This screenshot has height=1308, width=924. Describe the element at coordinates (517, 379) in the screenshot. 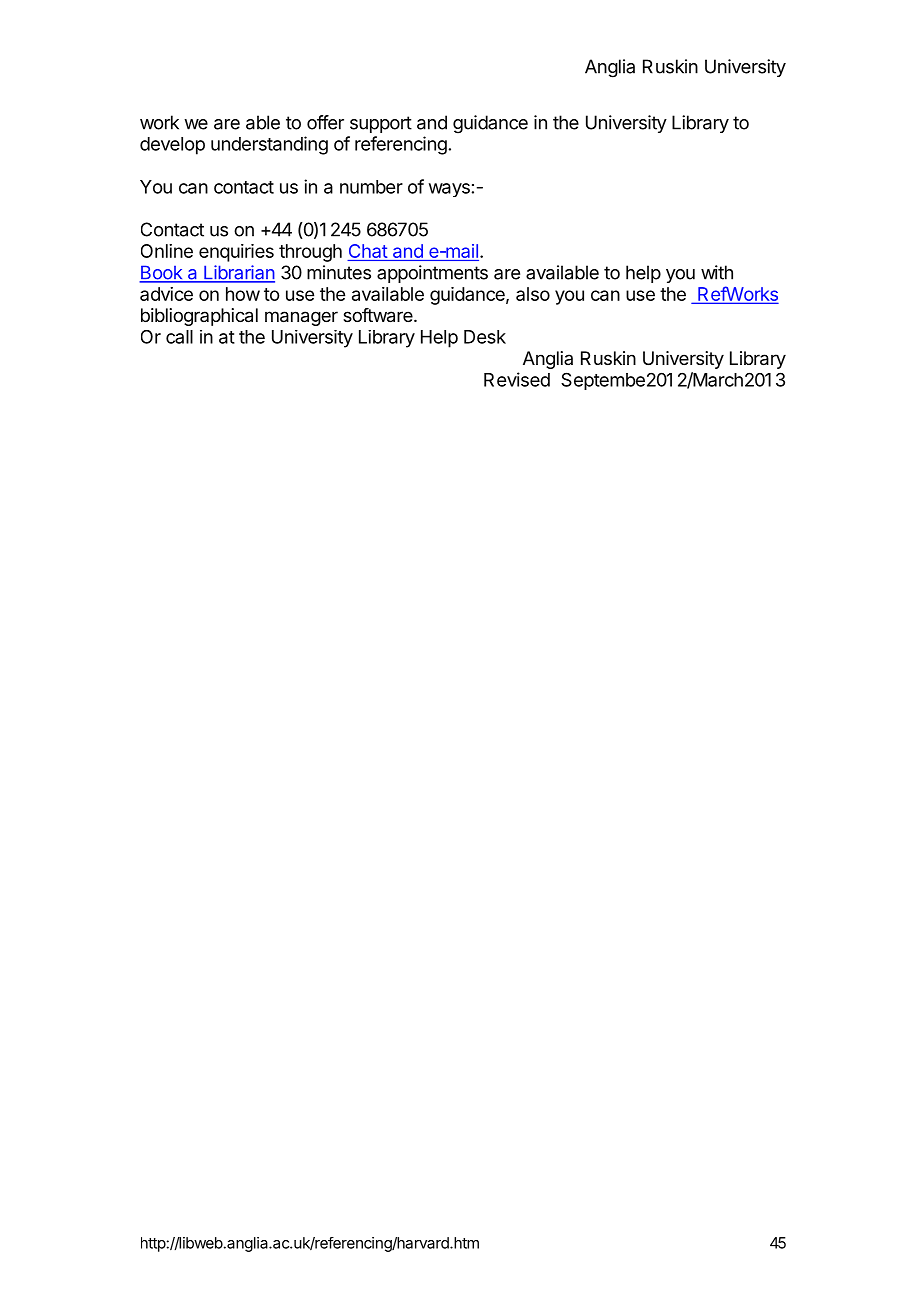

I see `Revised` at that location.
